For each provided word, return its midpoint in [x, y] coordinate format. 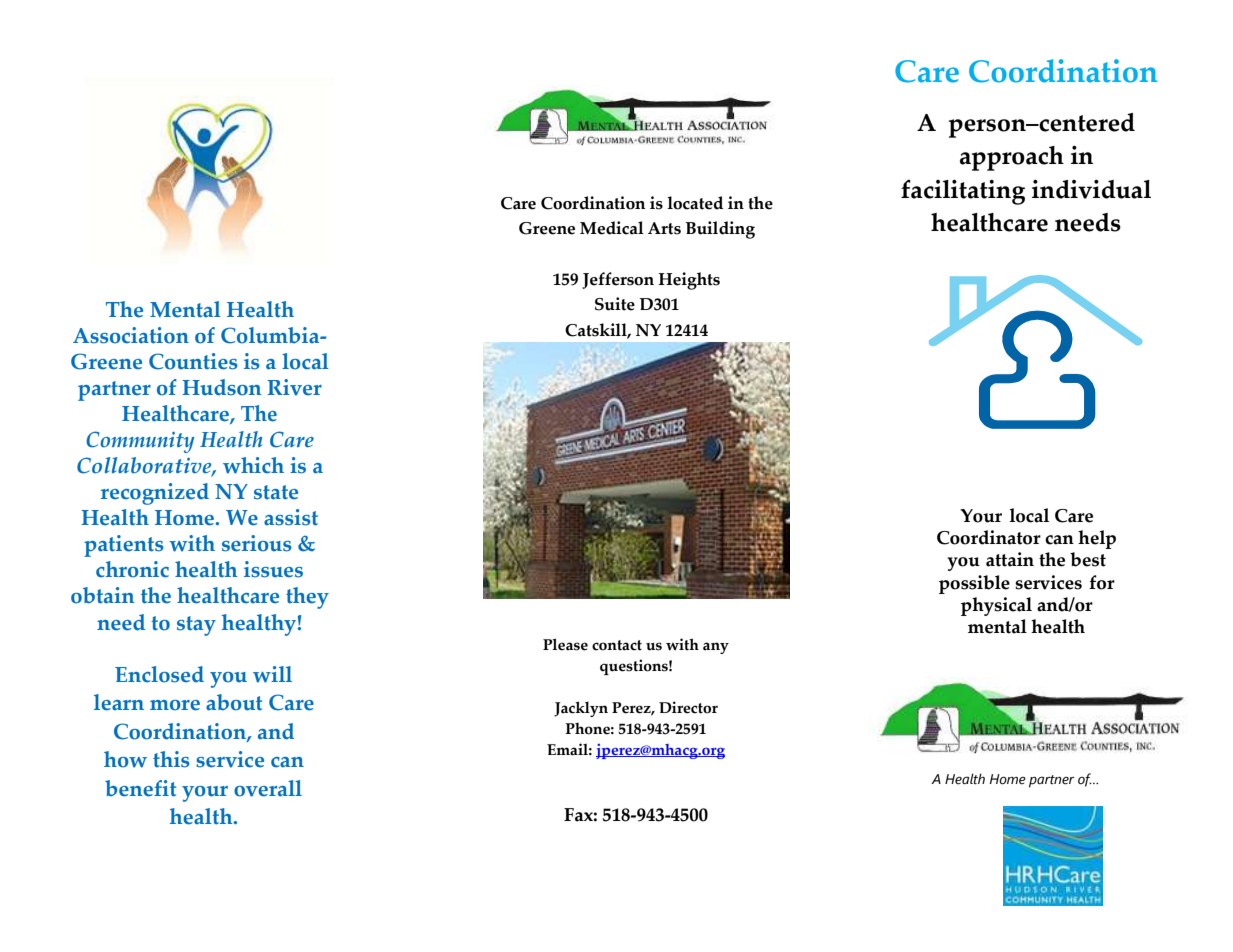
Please [565, 644]
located [695, 203]
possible [974, 584]
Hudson [221, 387]
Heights [689, 281]
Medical [612, 228]
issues [273, 569]
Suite [615, 304]
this [171, 759]
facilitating [963, 192]
